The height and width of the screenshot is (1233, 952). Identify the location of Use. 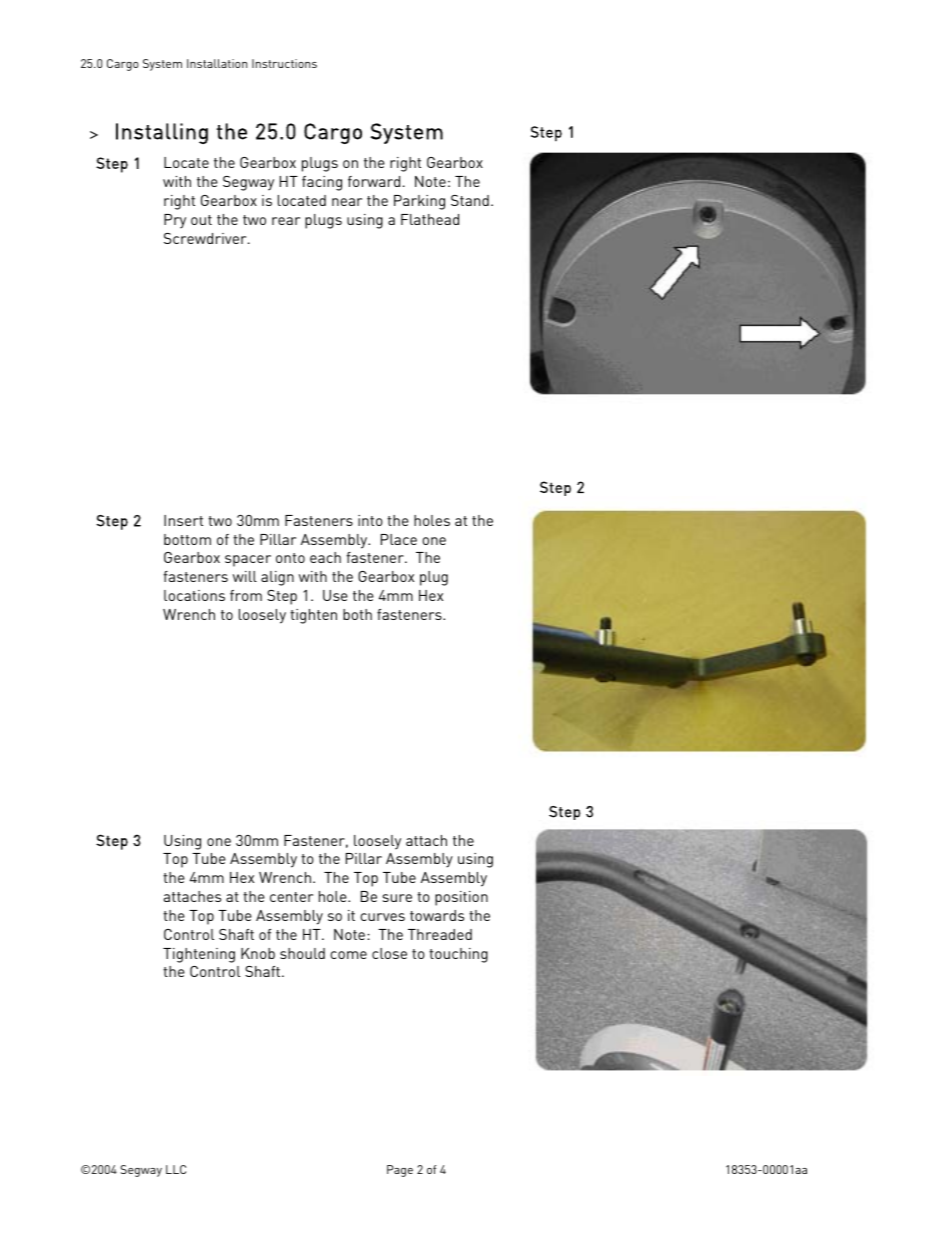
(335, 595).
